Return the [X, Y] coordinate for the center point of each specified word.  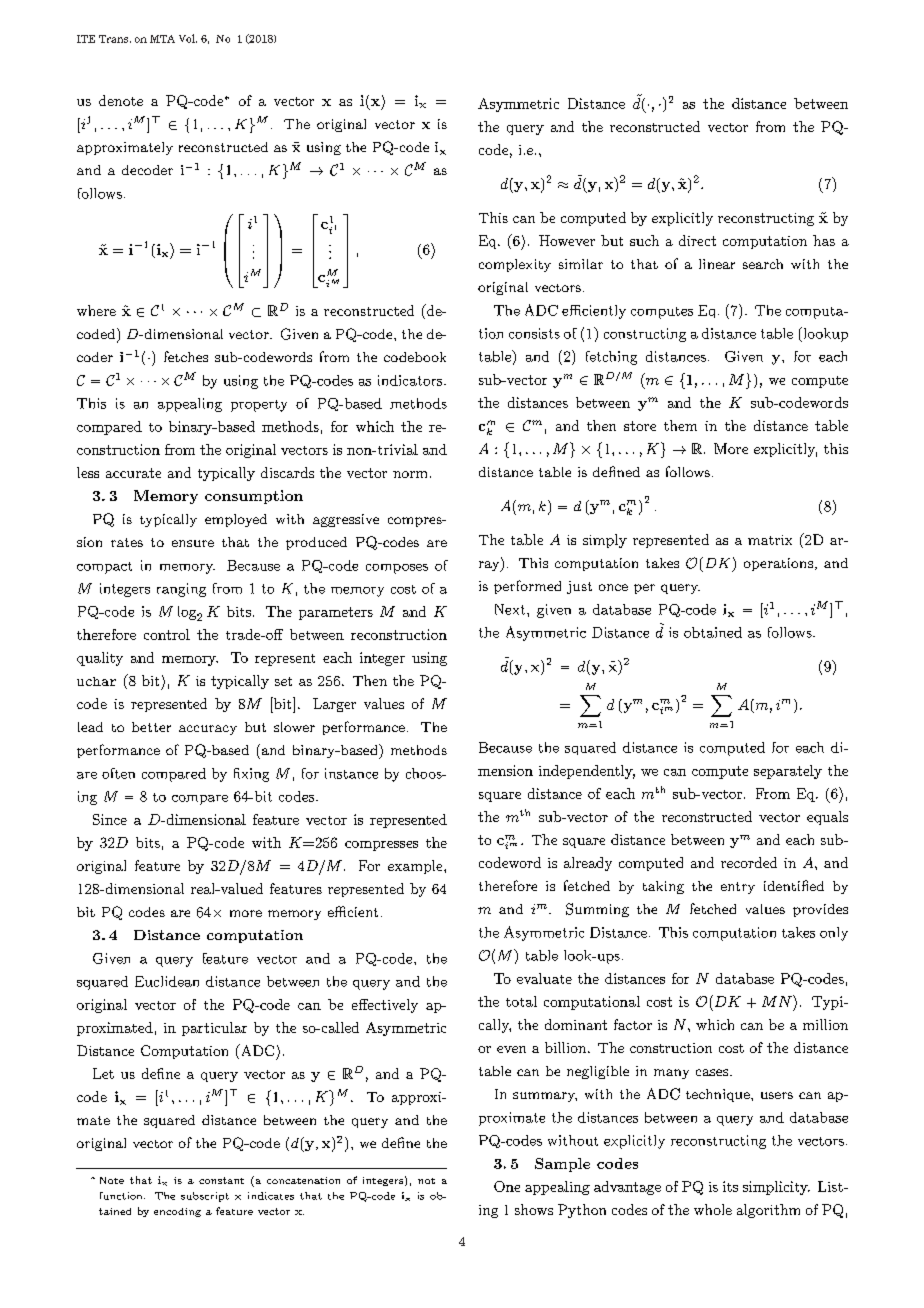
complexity [515, 265]
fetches [186, 356]
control [167, 634]
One [507, 1186]
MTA [162, 39]
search [763, 264]
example [416, 867]
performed [527, 587]
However [567, 240]
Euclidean [167, 981]
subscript [205, 1197]
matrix [770, 540]
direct [697, 240]
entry [738, 888]
